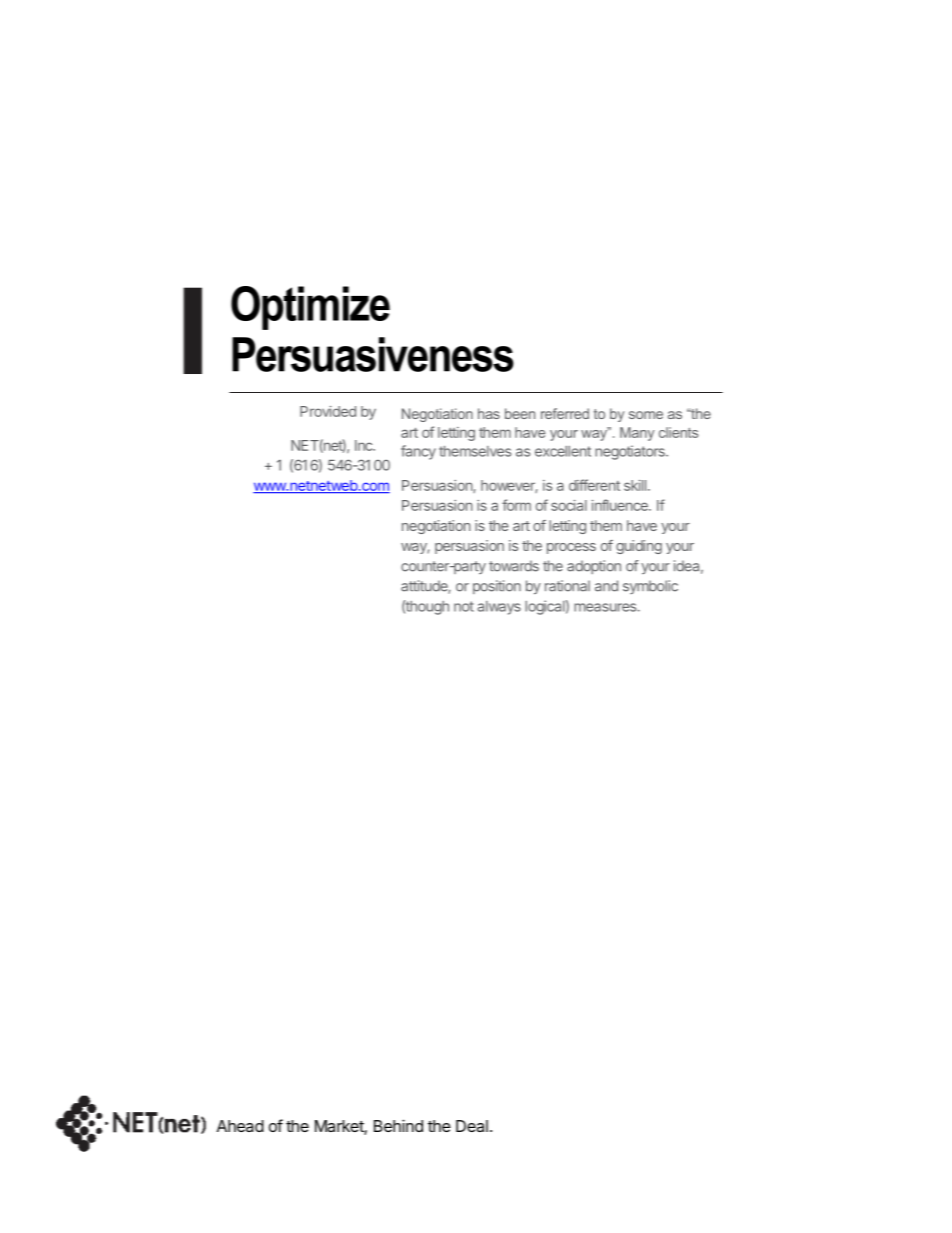 The height and width of the screenshot is (1233, 952). Describe the element at coordinates (240, 1126) in the screenshot. I see `Ahead` at that location.
